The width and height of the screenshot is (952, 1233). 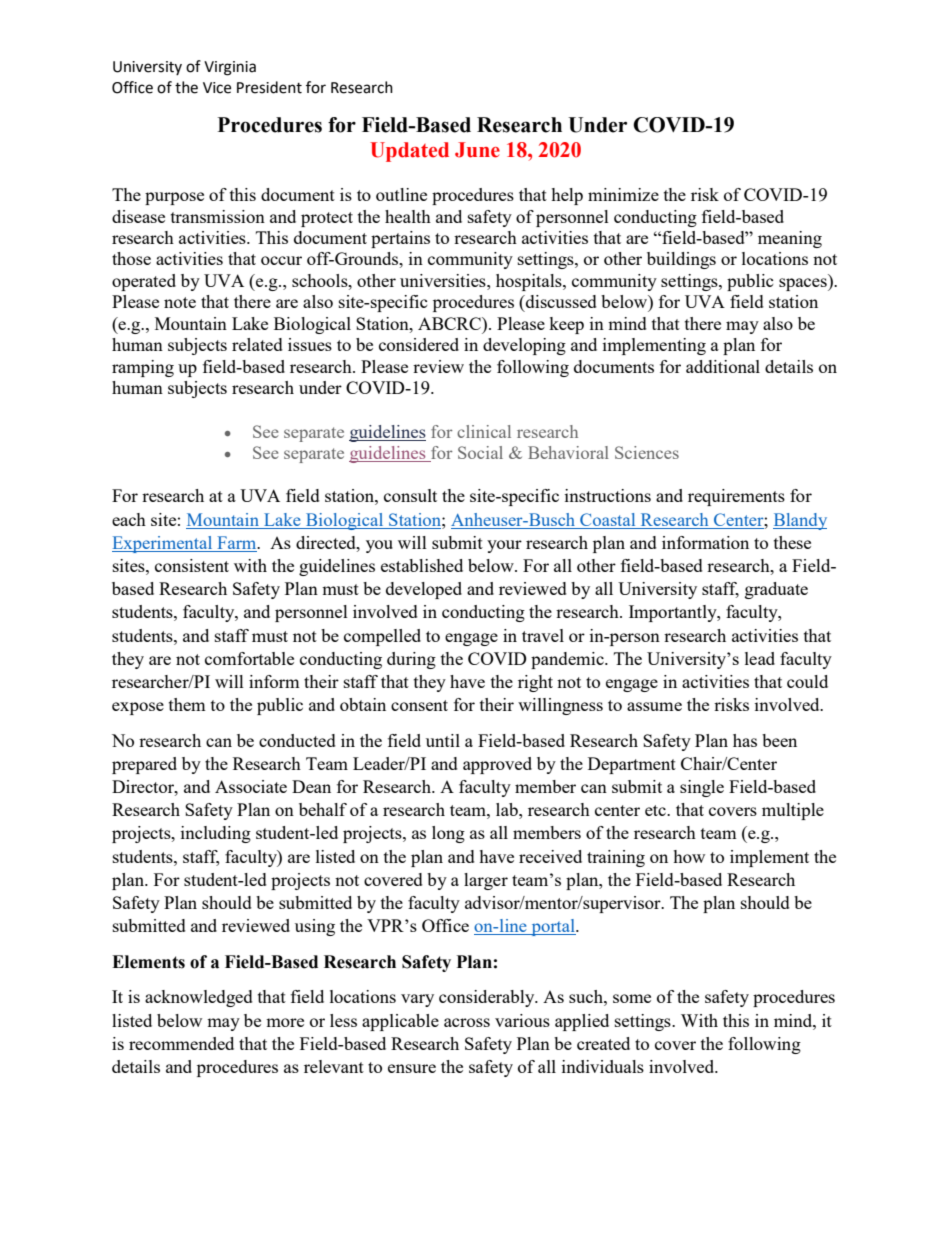 I want to click on related, so click(x=257, y=344).
